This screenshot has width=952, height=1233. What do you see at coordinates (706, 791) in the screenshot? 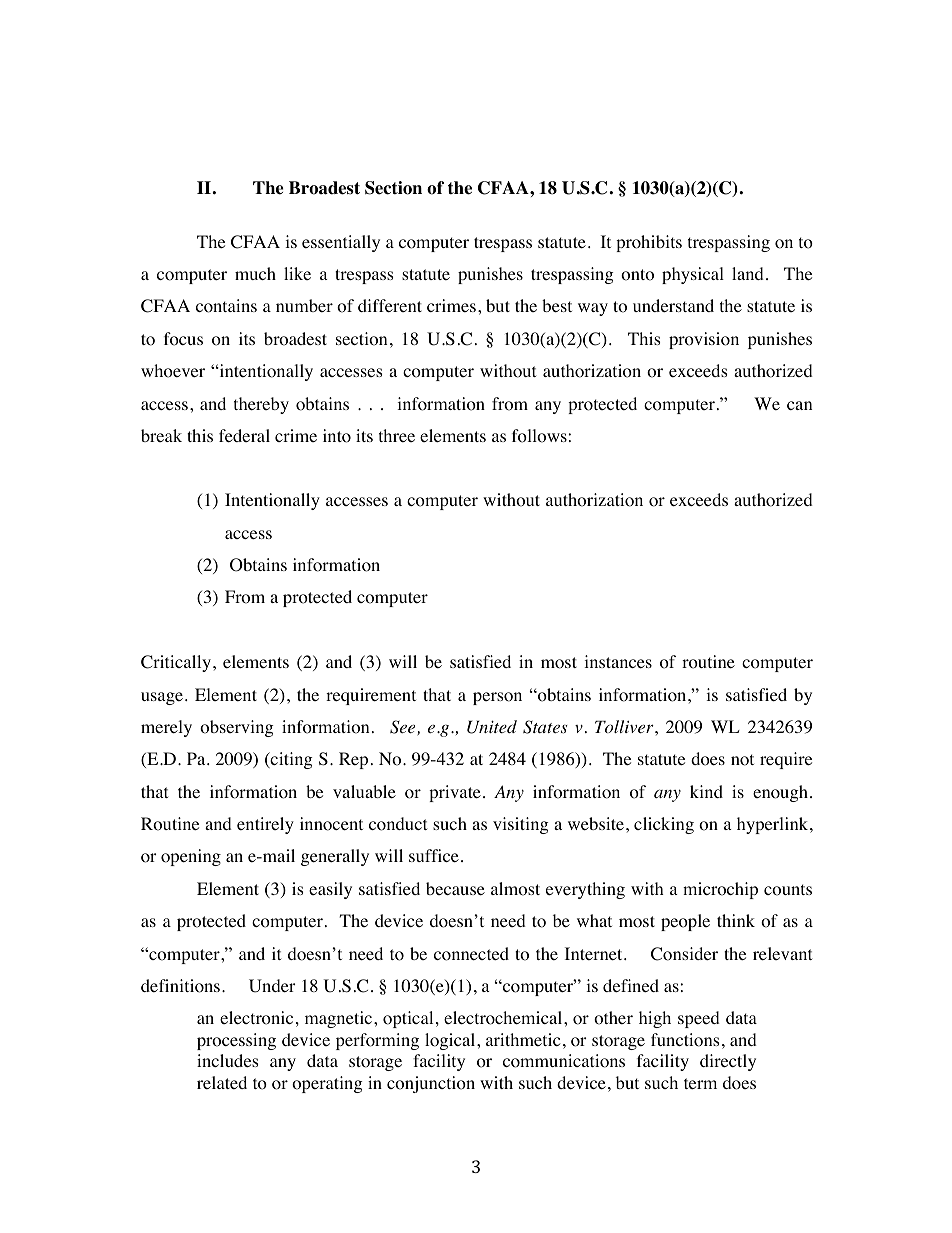
I see `kind` at bounding box center [706, 791].
